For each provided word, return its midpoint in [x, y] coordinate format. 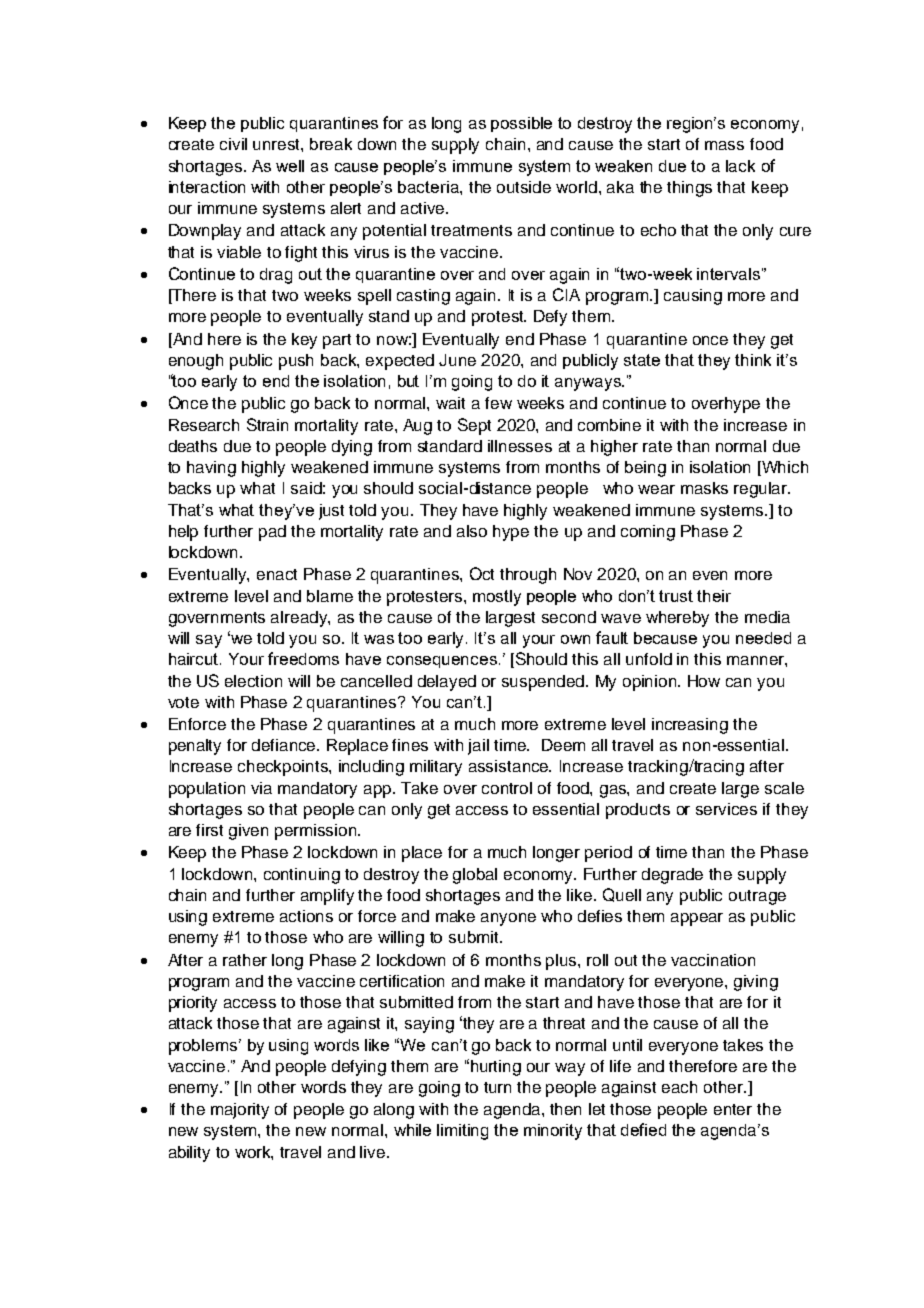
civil [233, 144]
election [253, 681]
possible [521, 124]
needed [763, 638]
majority [240, 1111]
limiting [462, 1132]
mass [724, 145]
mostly [497, 598]
